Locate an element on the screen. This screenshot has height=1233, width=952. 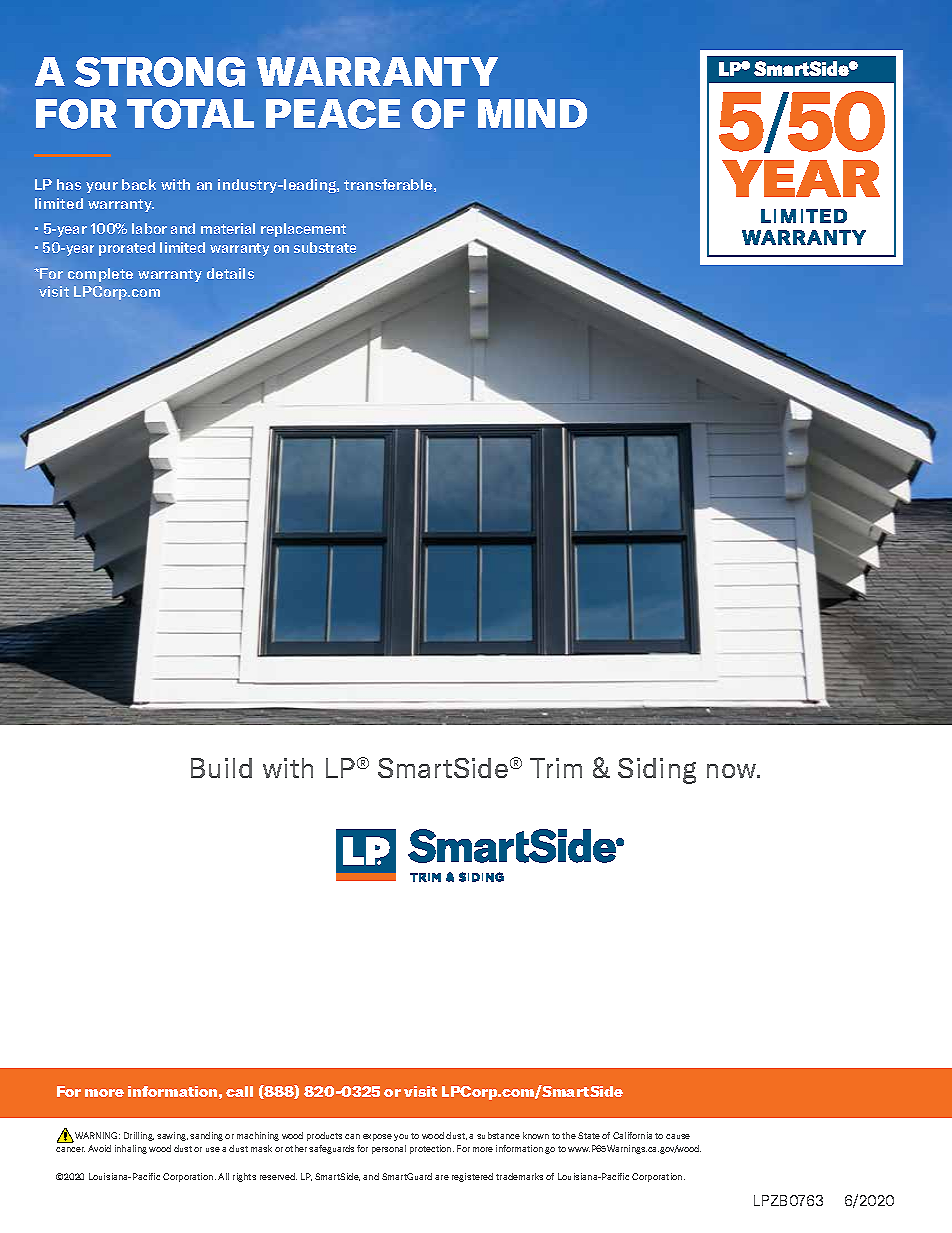
PEACE is located at coordinates (333, 114).
